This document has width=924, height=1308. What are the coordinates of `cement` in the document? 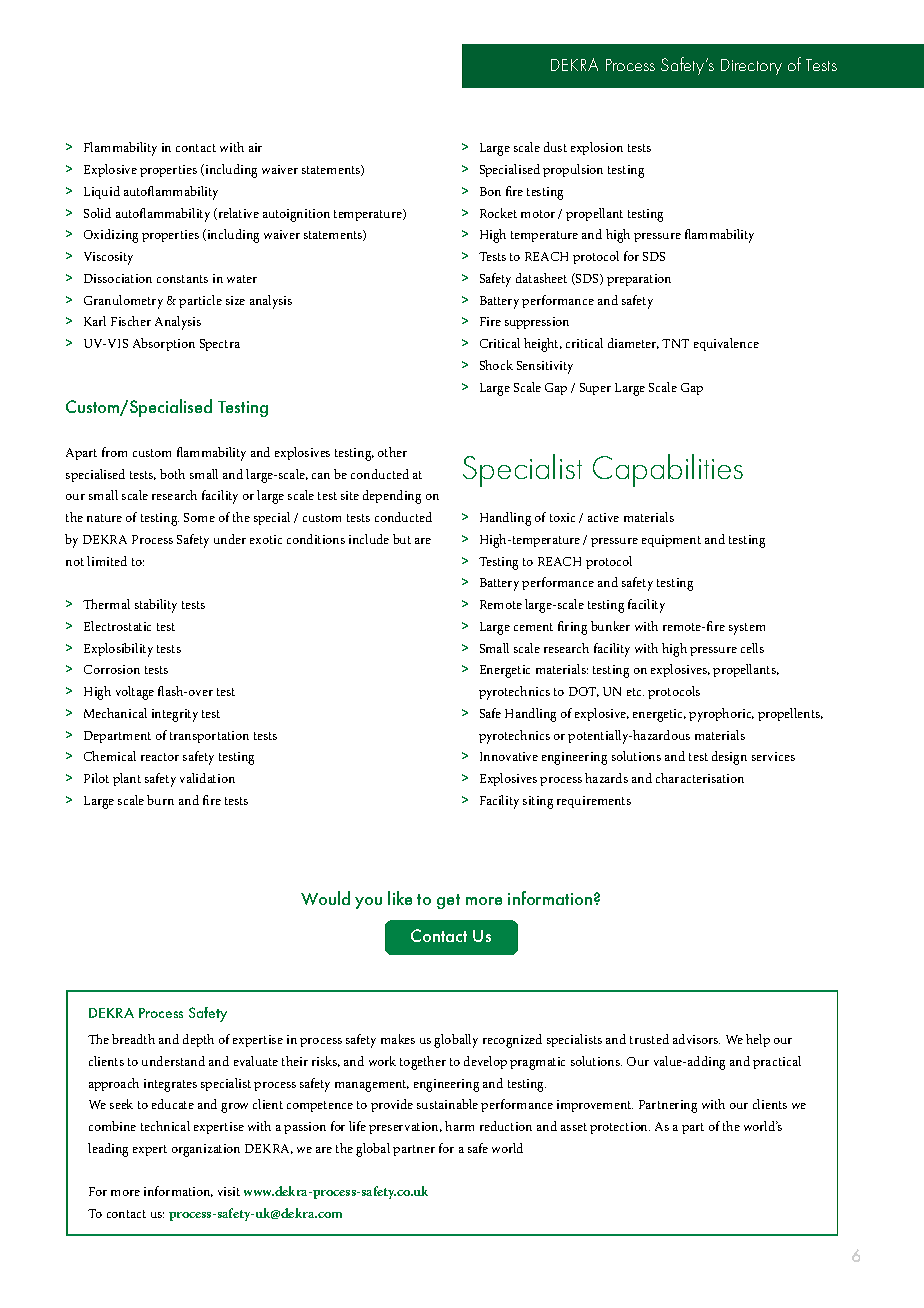 It's located at (533, 627).
